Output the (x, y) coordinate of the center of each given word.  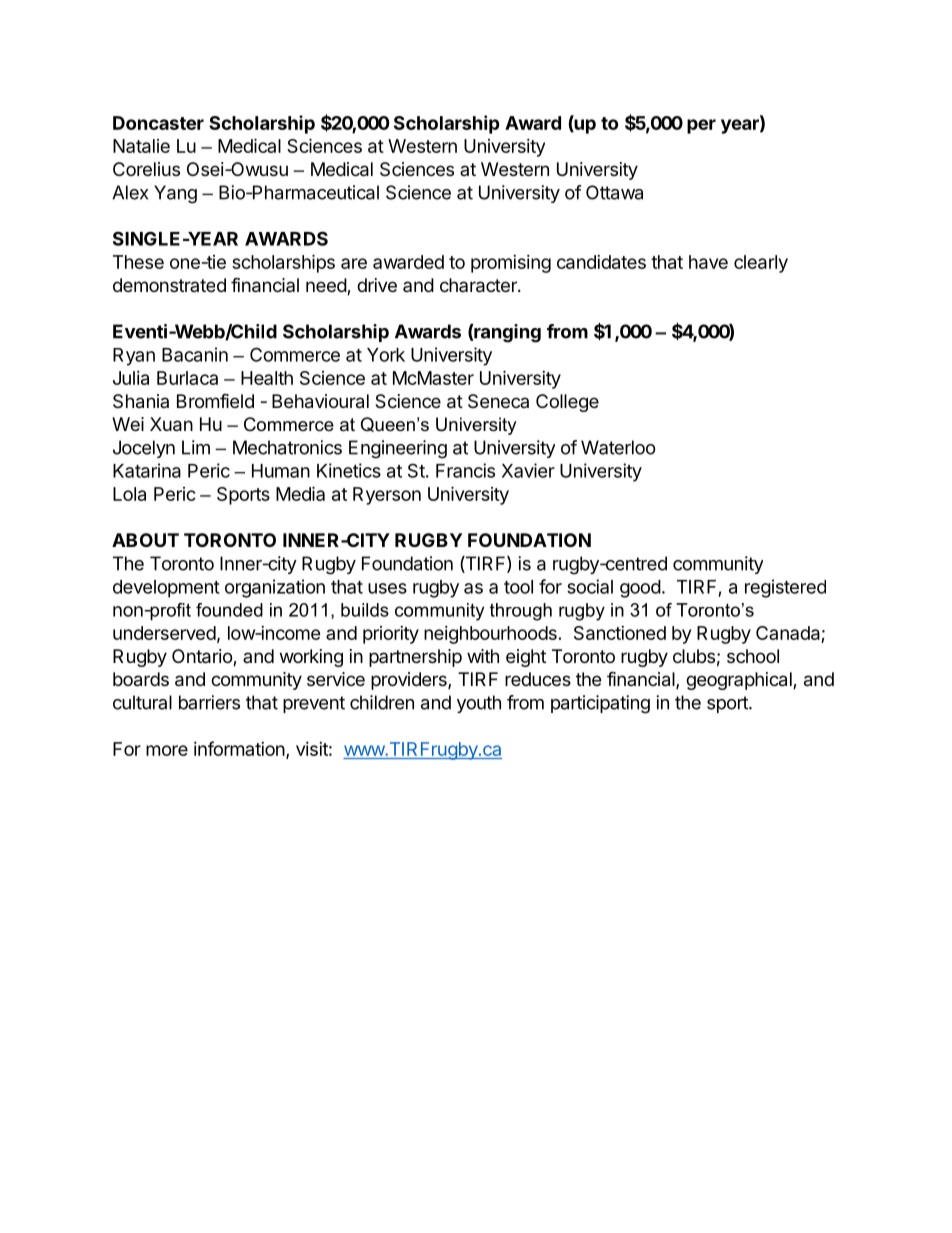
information (240, 750)
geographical (740, 681)
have (708, 262)
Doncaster (158, 123)
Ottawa (614, 192)
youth (479, 704)
